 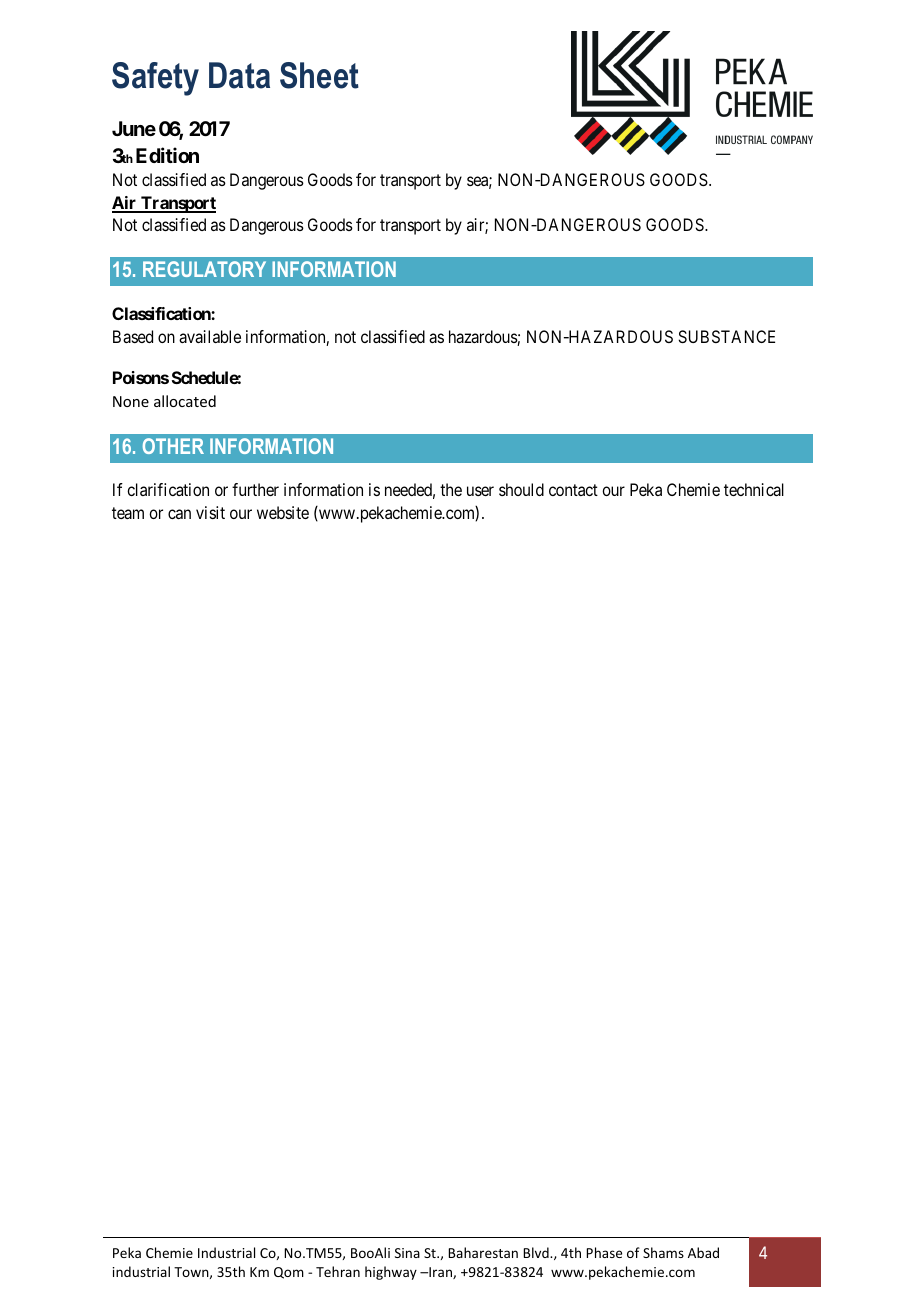 What do you see at coordinates (521, 489) in the document?
I see `should` at bounding box center [521, 489].
